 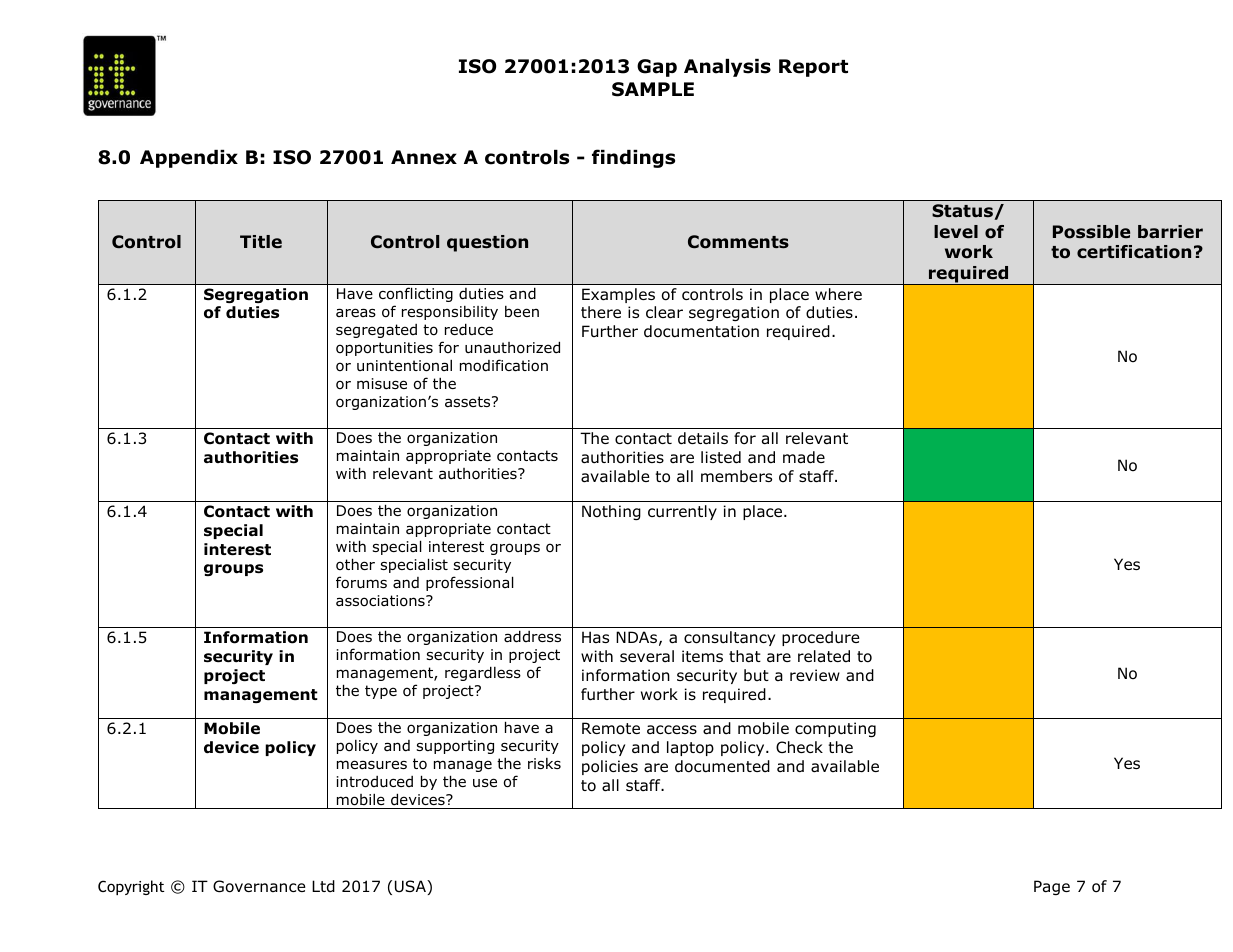 What do you see at coordinates (382, 384) in the image?
I see `misuse` at bounding box center [382, 384].
